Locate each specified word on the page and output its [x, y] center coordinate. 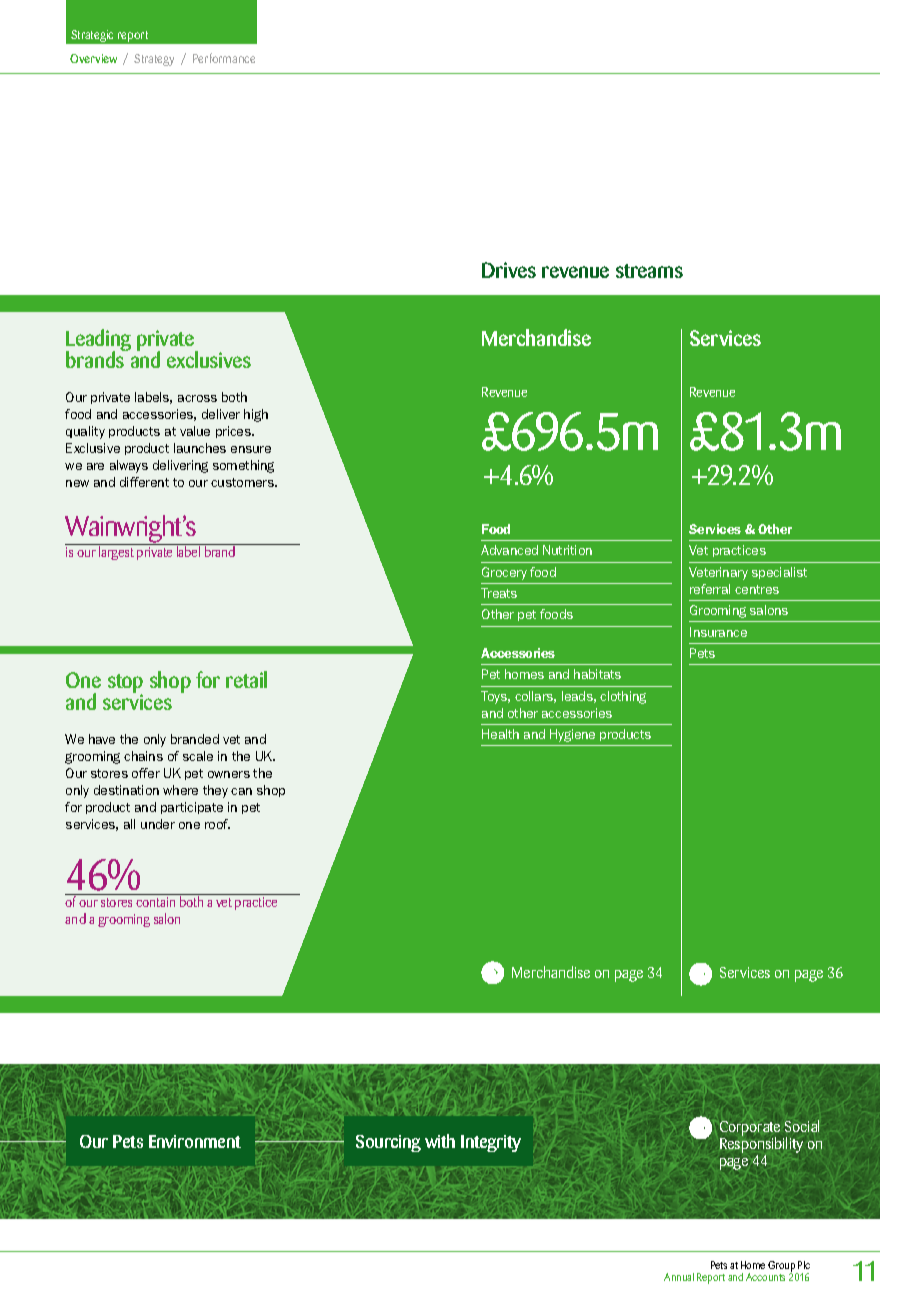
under [158, 824]
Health [500, 734]
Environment [195, 1141]
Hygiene [572, 735]
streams [649, 271]
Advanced [509, 550]
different [144, 482]
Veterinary [718, 573]
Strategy [154, 60]
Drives [509, 270]
